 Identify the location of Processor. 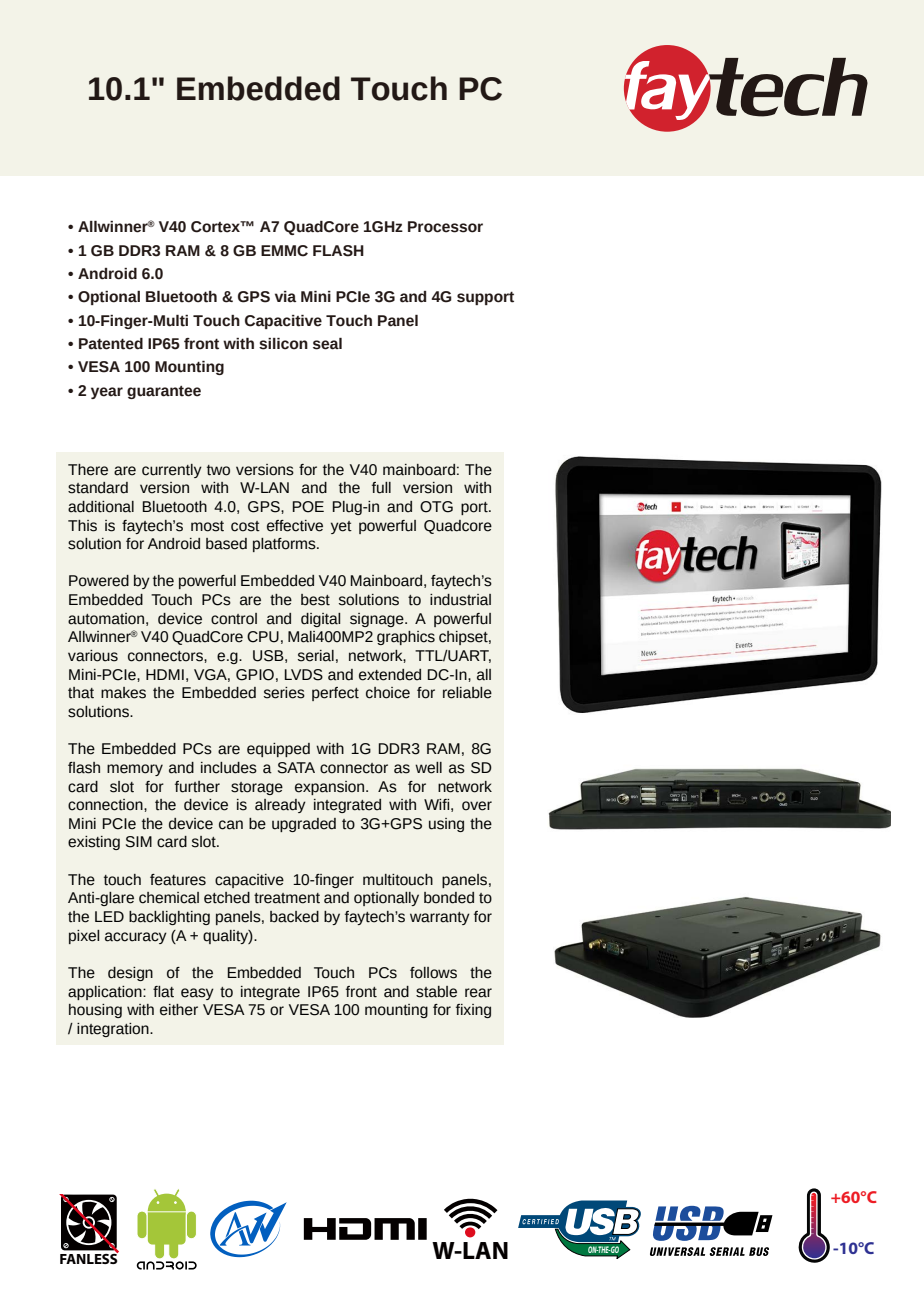
(445, 227).
